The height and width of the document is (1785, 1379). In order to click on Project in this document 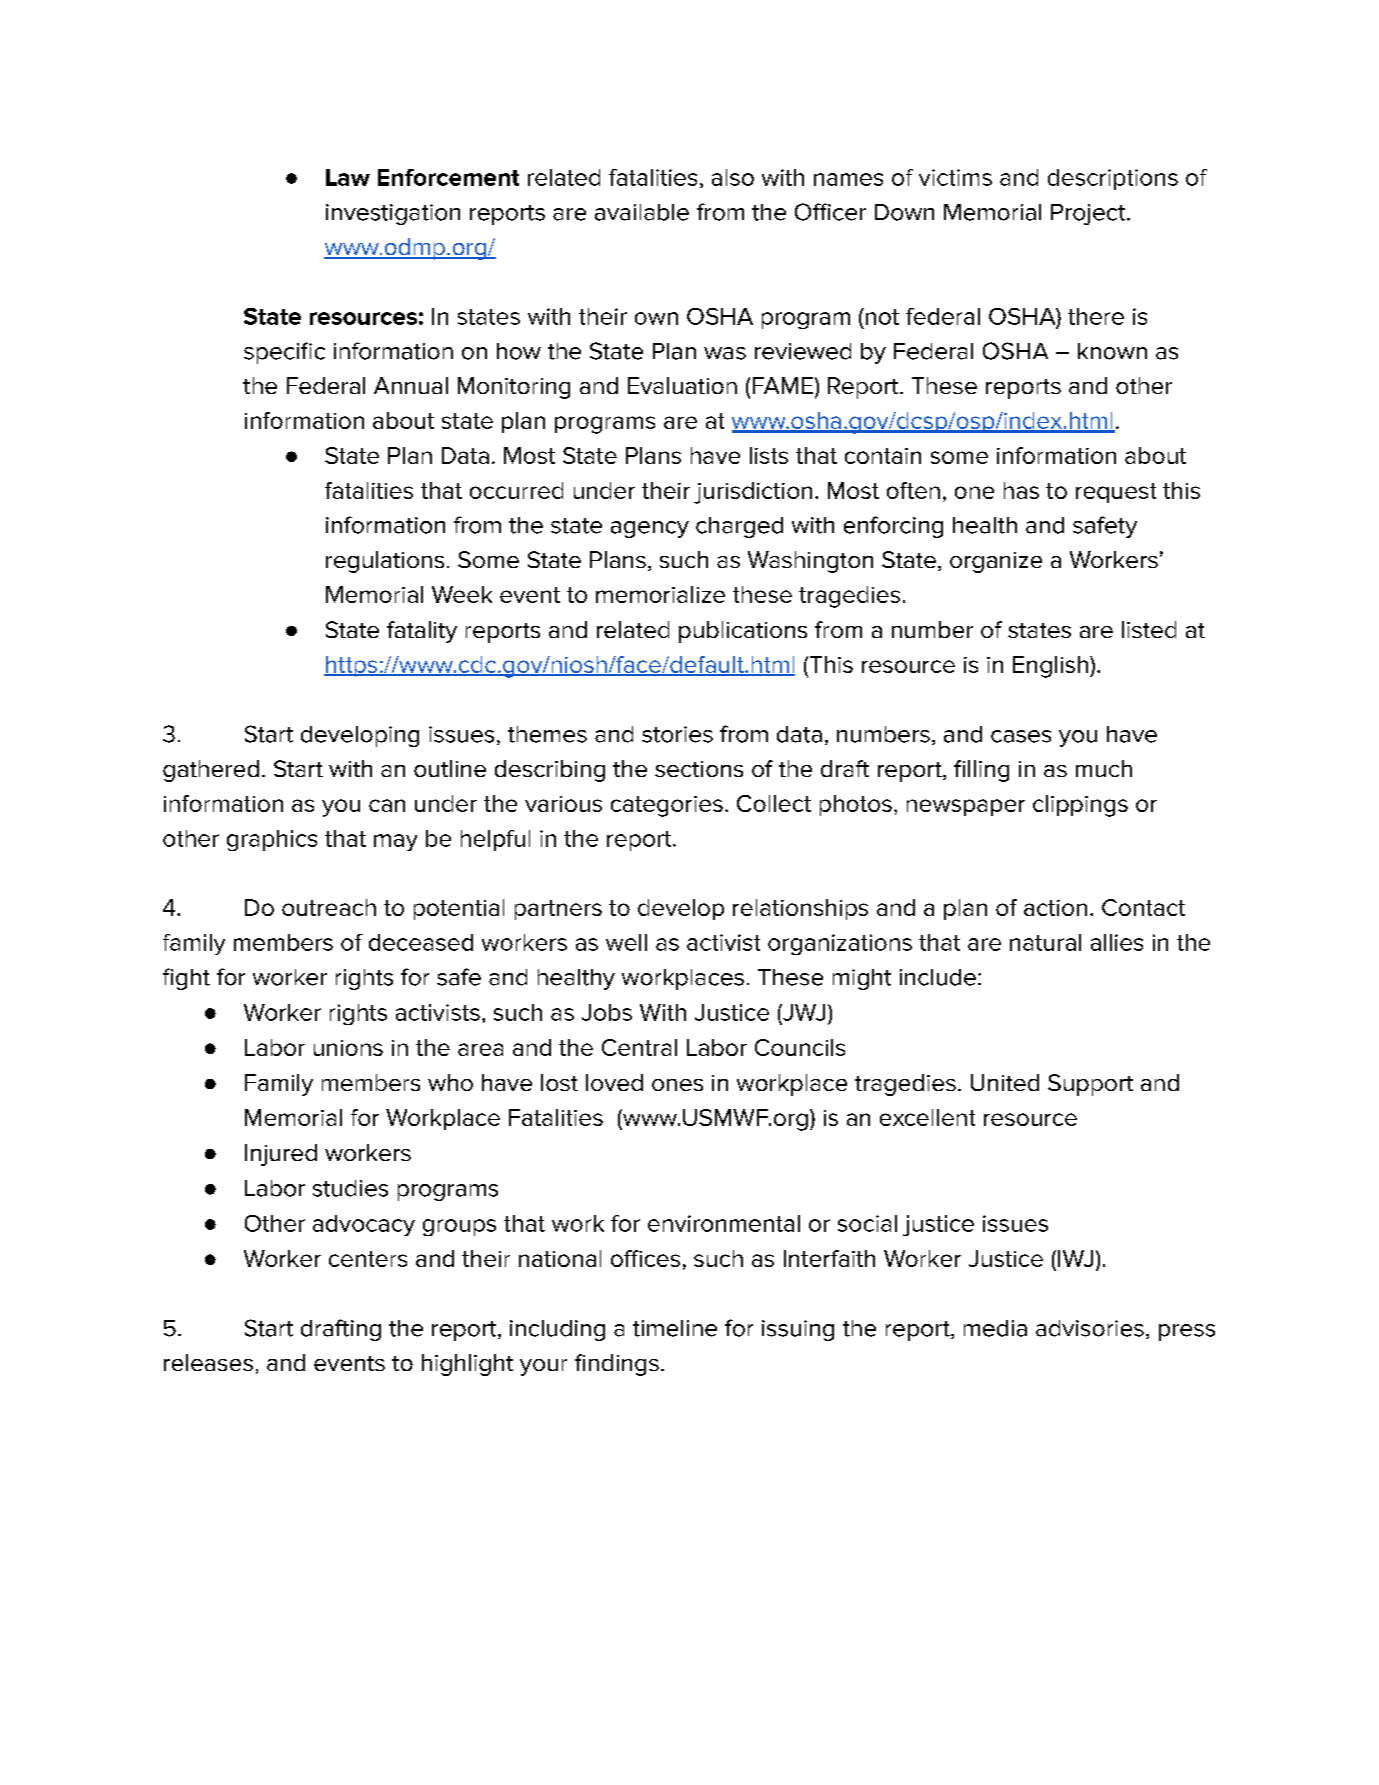, I will do `click(1089, 214)`.
